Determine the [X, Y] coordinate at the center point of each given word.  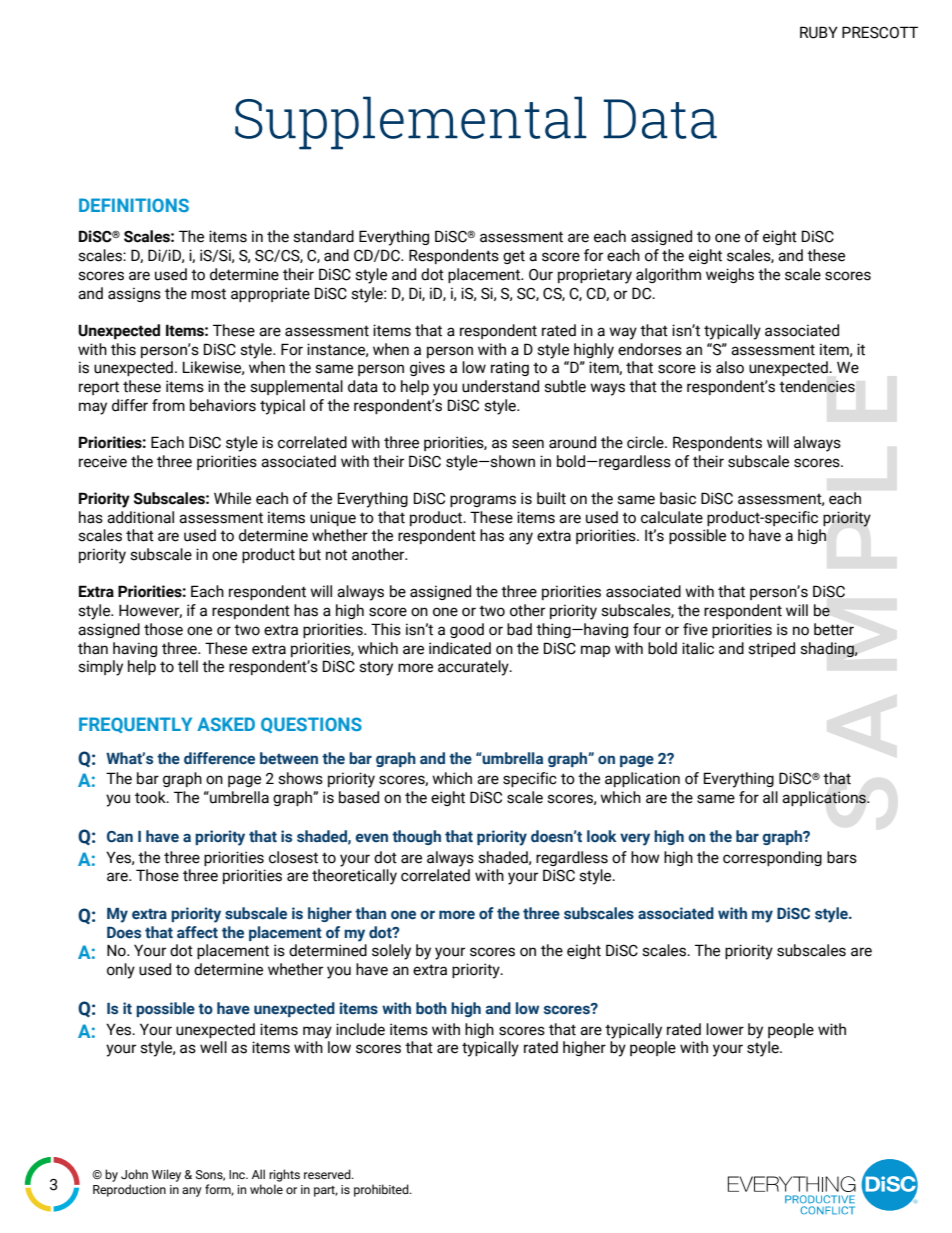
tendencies [817, 386]
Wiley [166, 1175]
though [416, 837]
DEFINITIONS [134, 205]
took [151, 797]
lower [725, 1029]
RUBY [819, 32]
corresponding [772, 858]
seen [528, 444]
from [168, 405]
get [514, 257]
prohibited [382, 1190]
